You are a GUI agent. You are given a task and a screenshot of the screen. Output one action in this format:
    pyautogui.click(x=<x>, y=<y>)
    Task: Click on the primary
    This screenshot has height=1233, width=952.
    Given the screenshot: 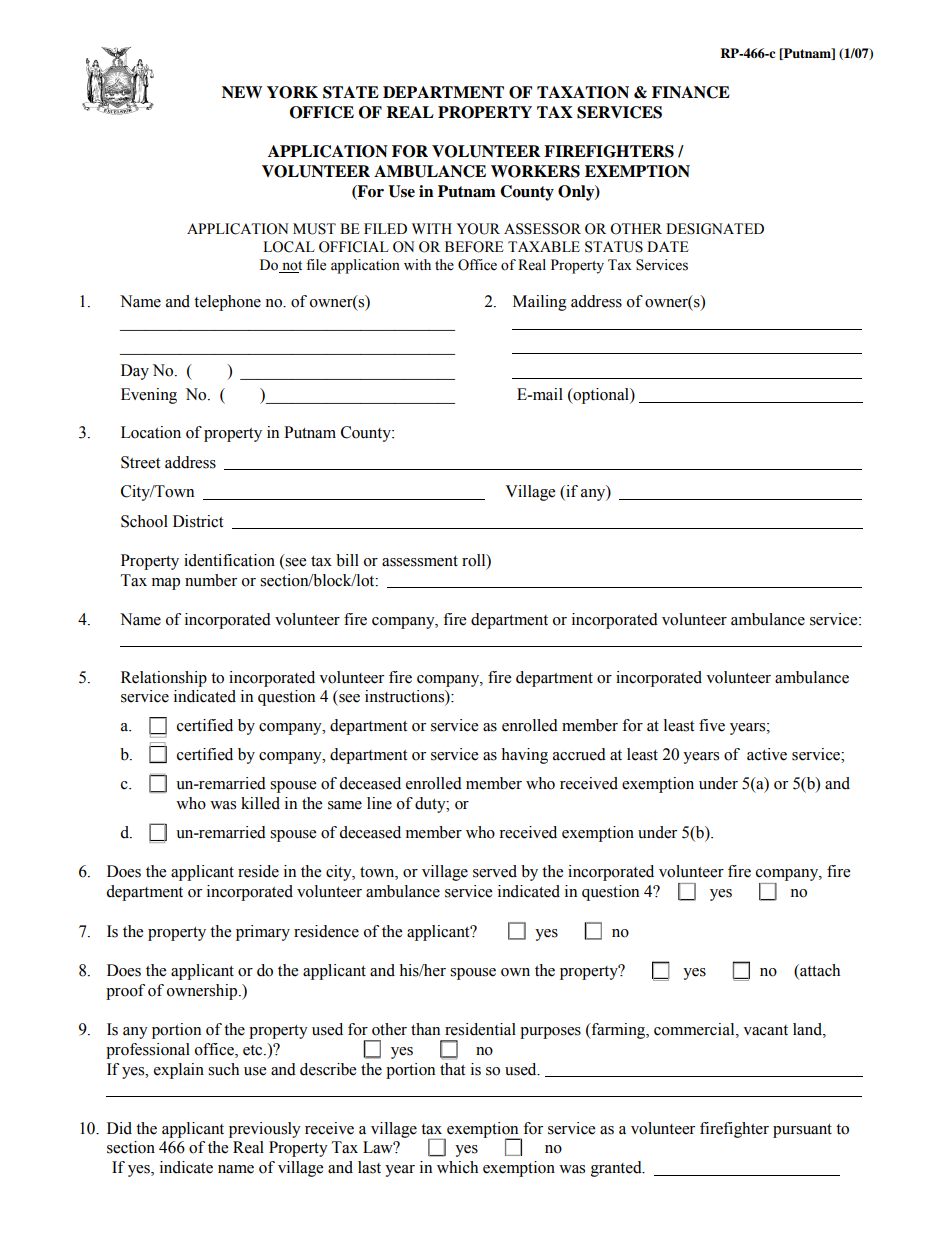 What is the action you would take?
    pyautogui.click(x=263, y=933)
